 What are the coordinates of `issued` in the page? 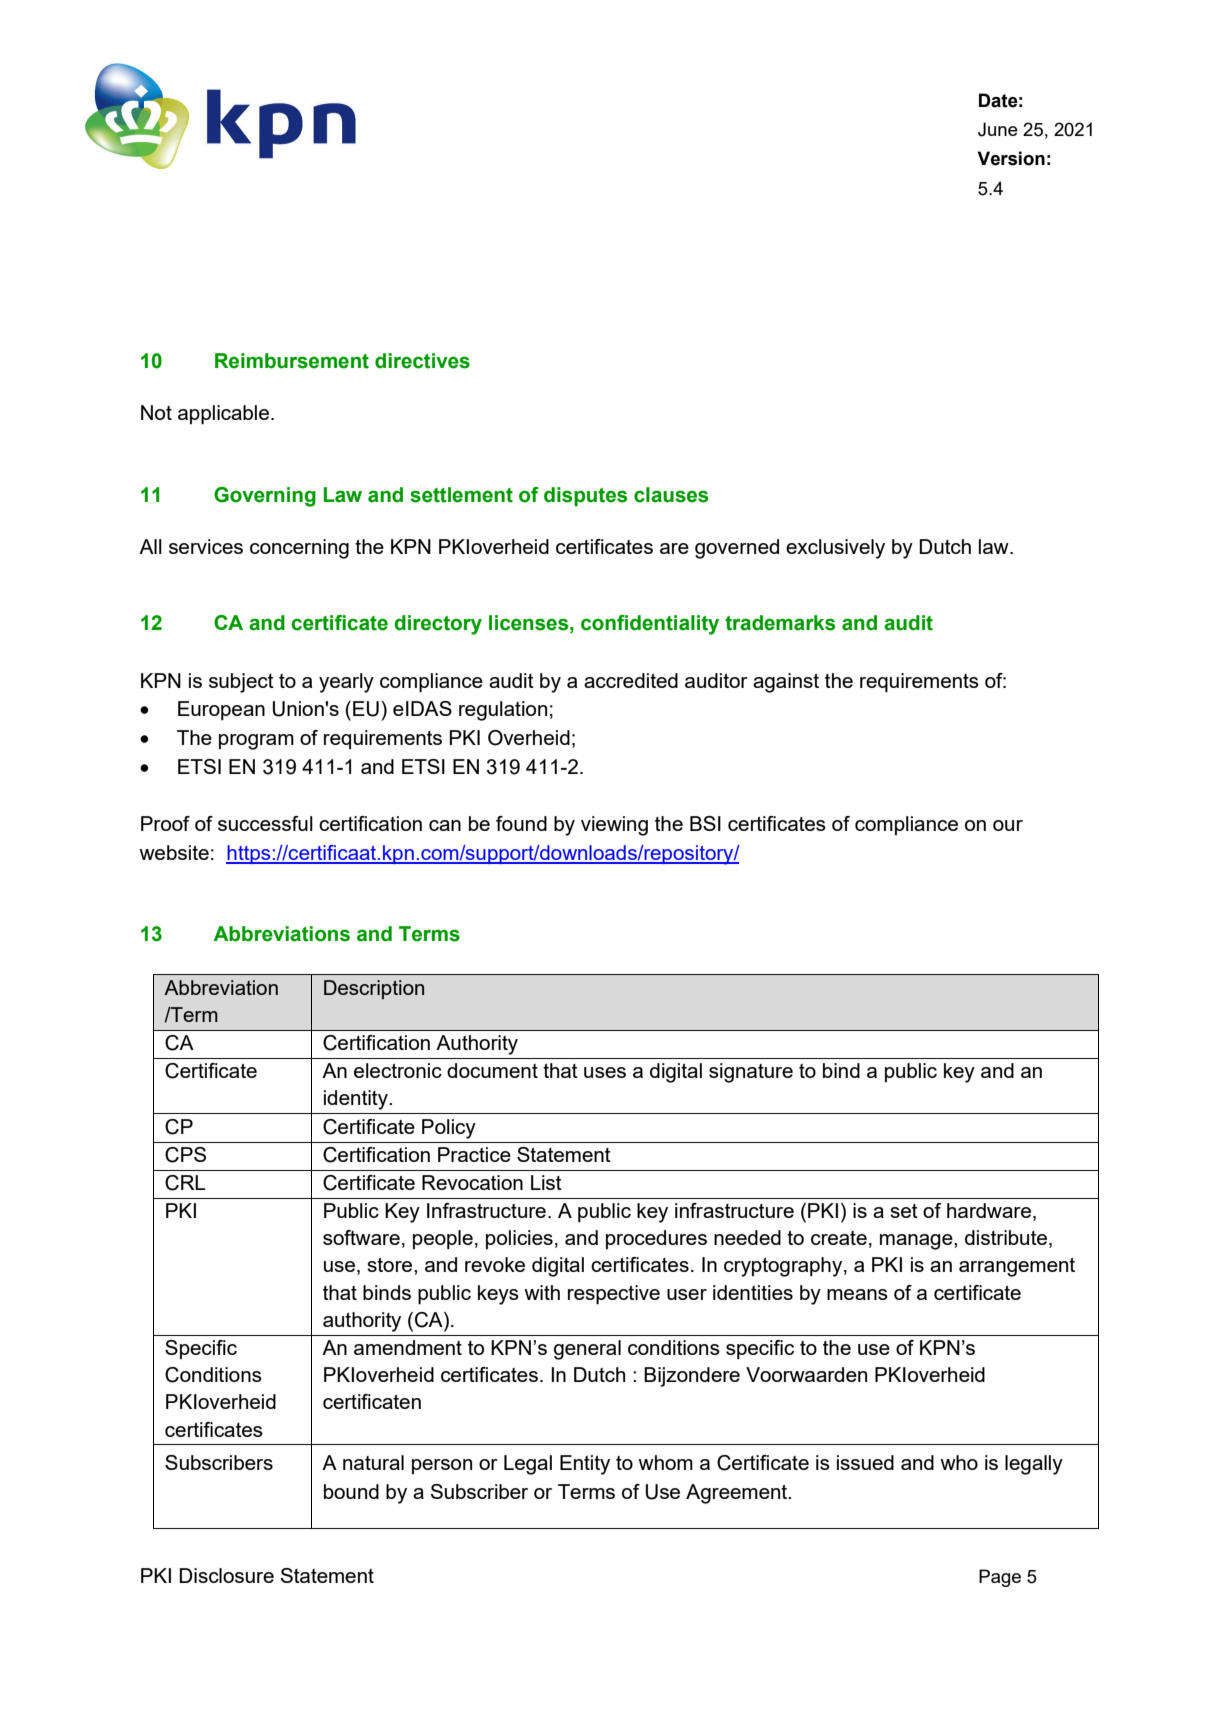 It's located at (865, 1462).
